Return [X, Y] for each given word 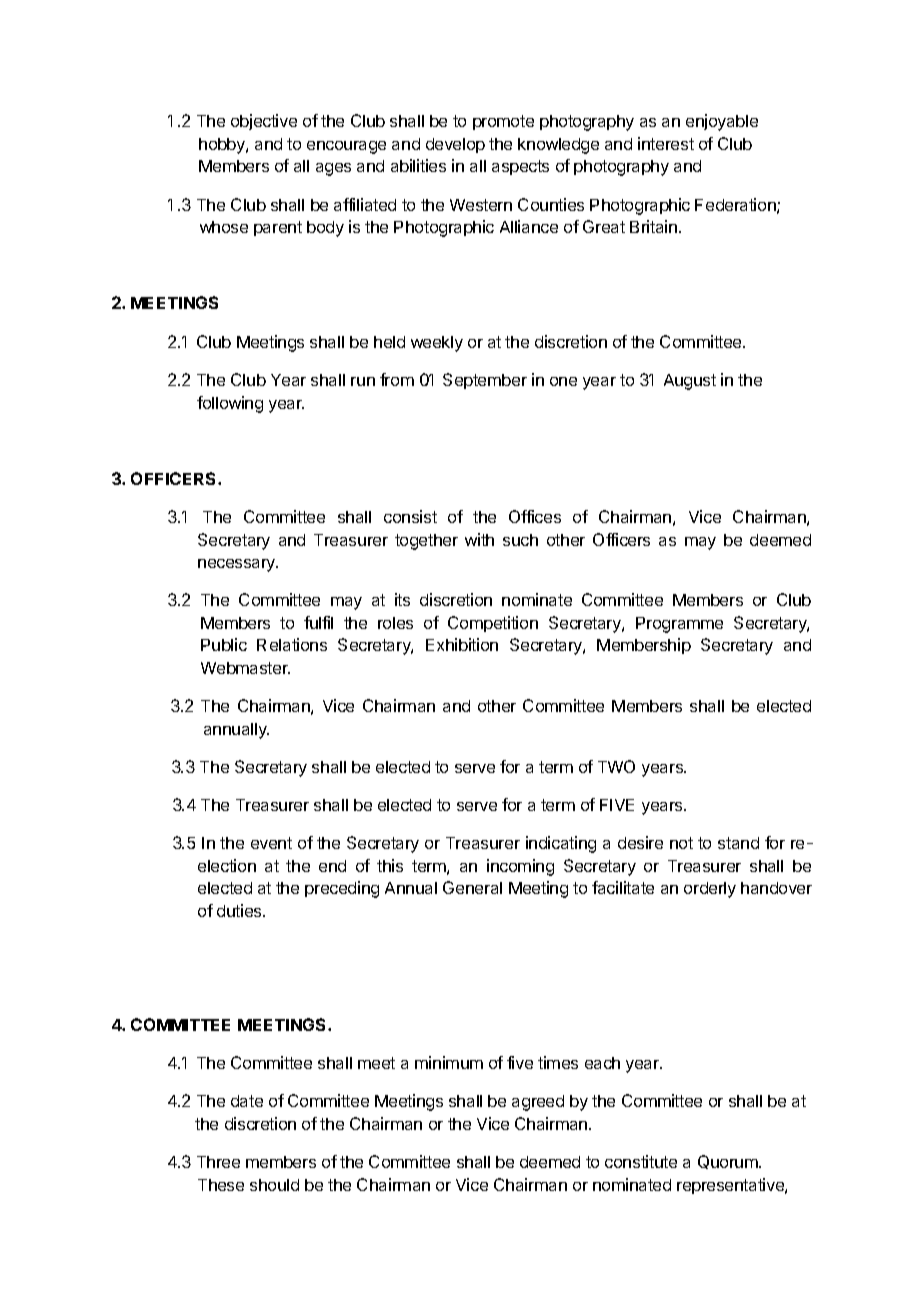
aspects [520, 167]
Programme [679, 625]
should [274, 1185]
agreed [538, 1103]
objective [264, 122]
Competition [493, 624]
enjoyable [722, 122]
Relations [292, 644]
